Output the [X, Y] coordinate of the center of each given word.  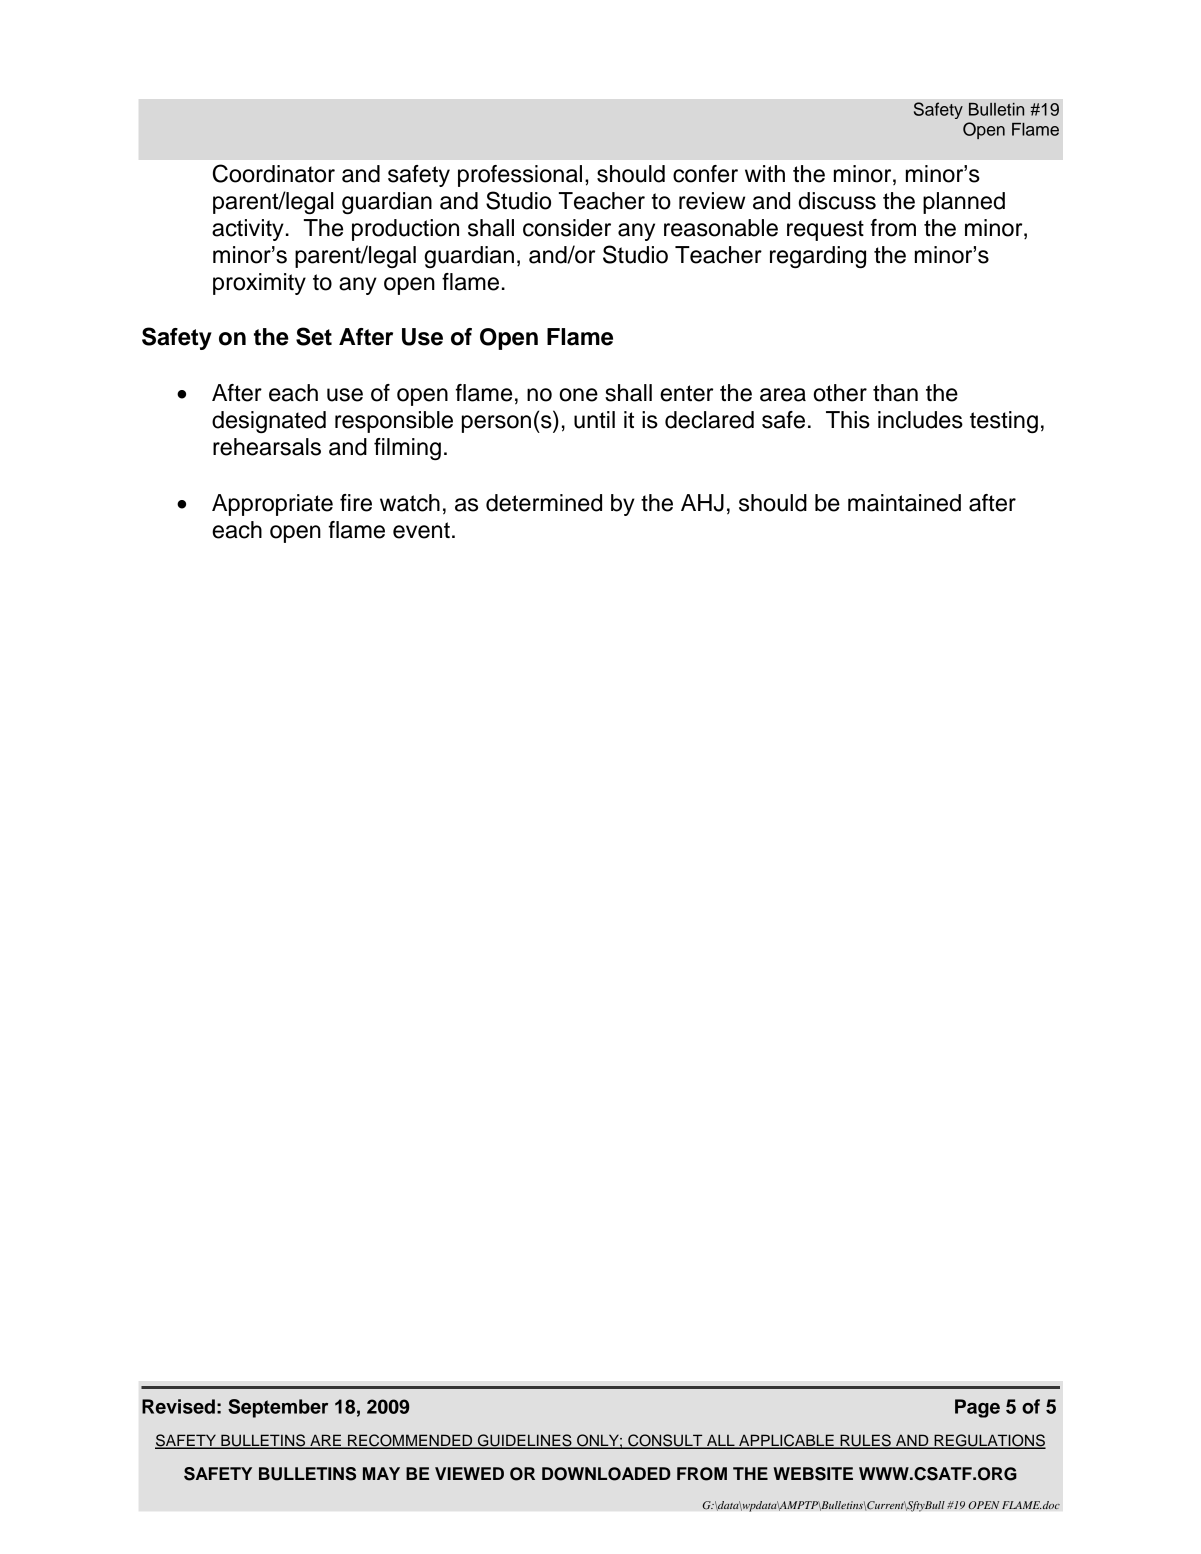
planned [964, 203]
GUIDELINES [525, 1441]
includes [920, 420]
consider [567, 228]
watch [410, 503]
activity [248, 230]
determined [544, 503]
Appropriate [272, 505]
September [278, 1408]
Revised [178, 1406]
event [421, 530]
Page [977, 1408]
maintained [904, 503]
